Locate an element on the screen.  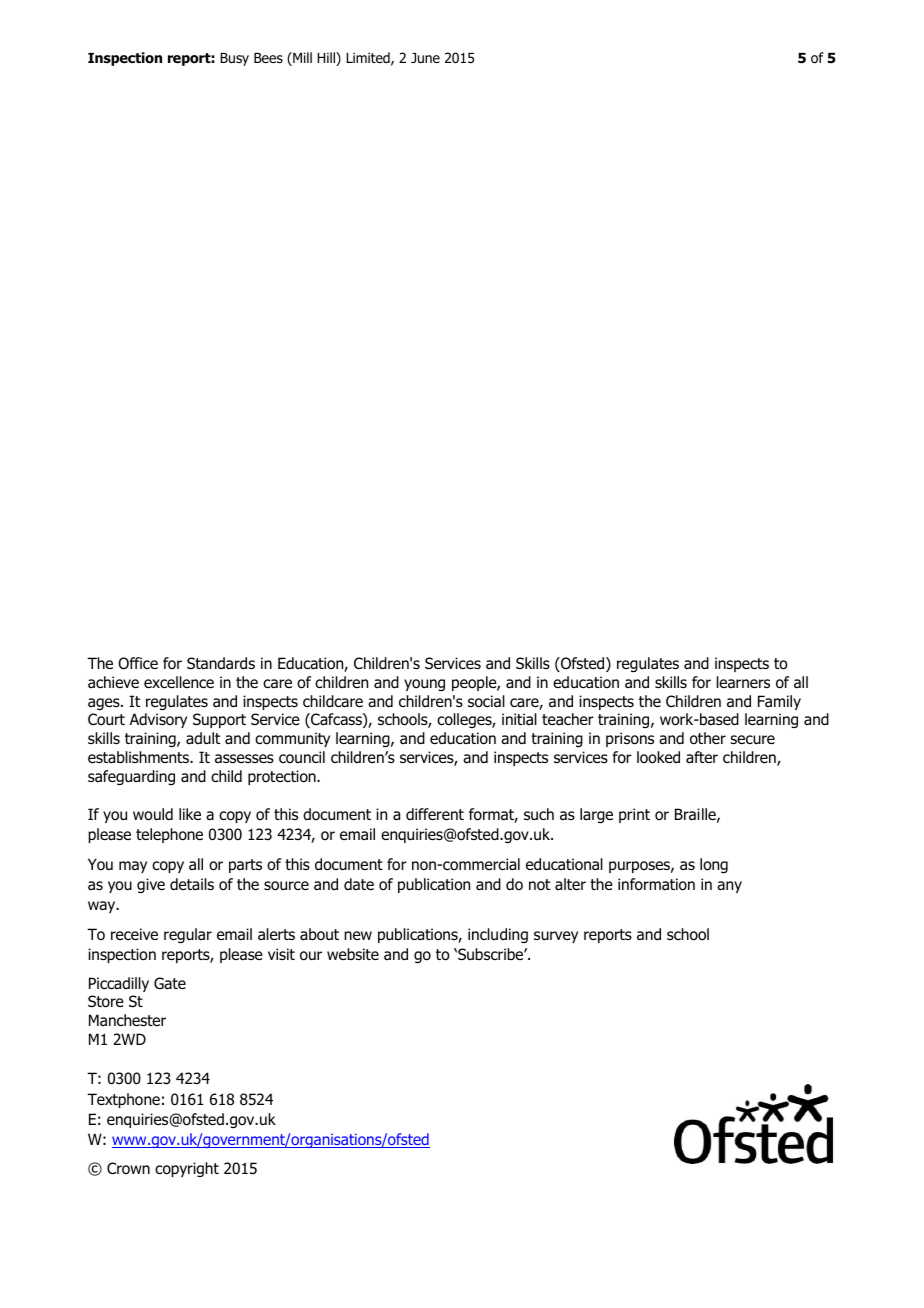
learners is located at coordinates (743, 682).
